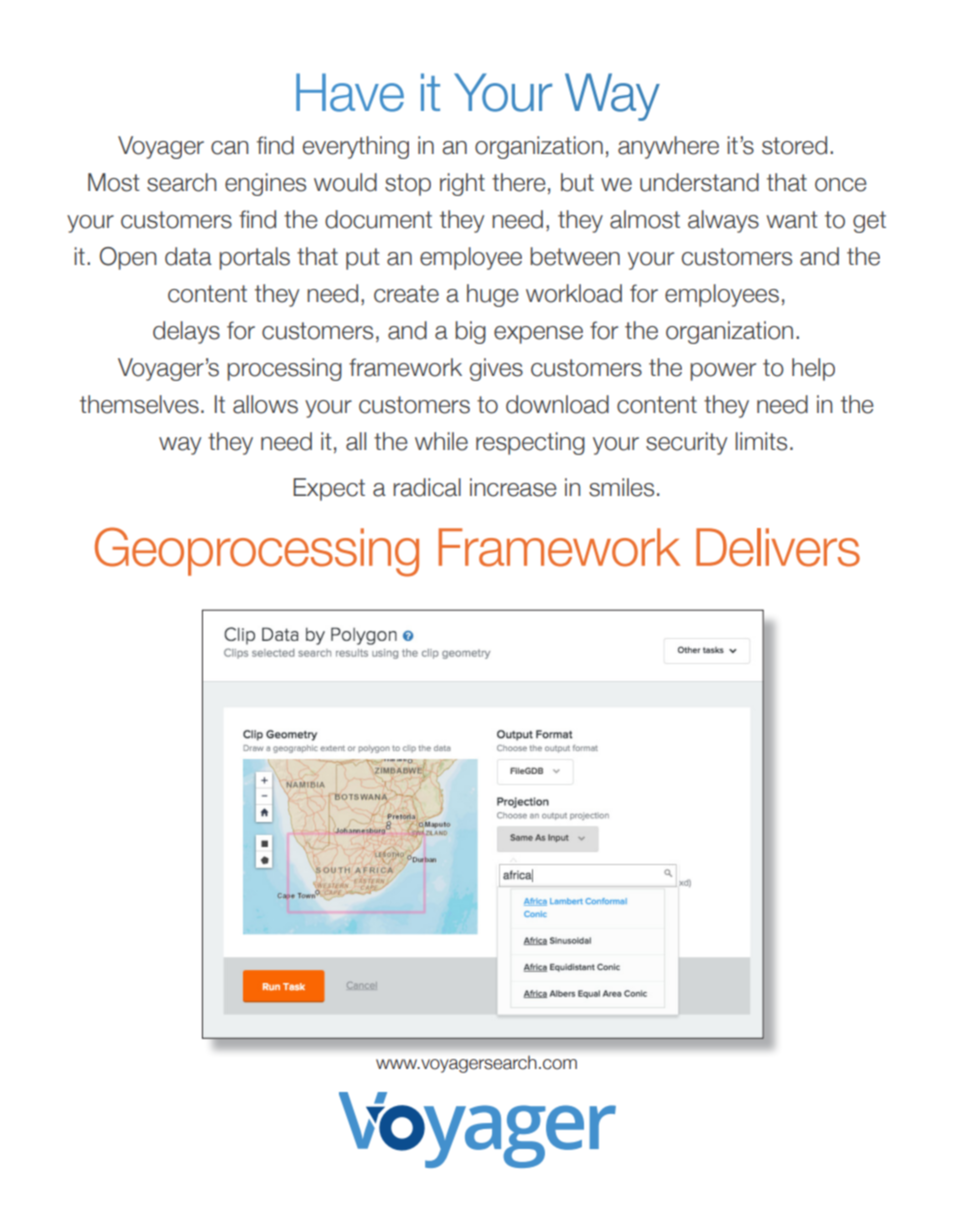  Describe the element at coordinates (778, 547) in the screenshot. I see `Delivers` at that location.
